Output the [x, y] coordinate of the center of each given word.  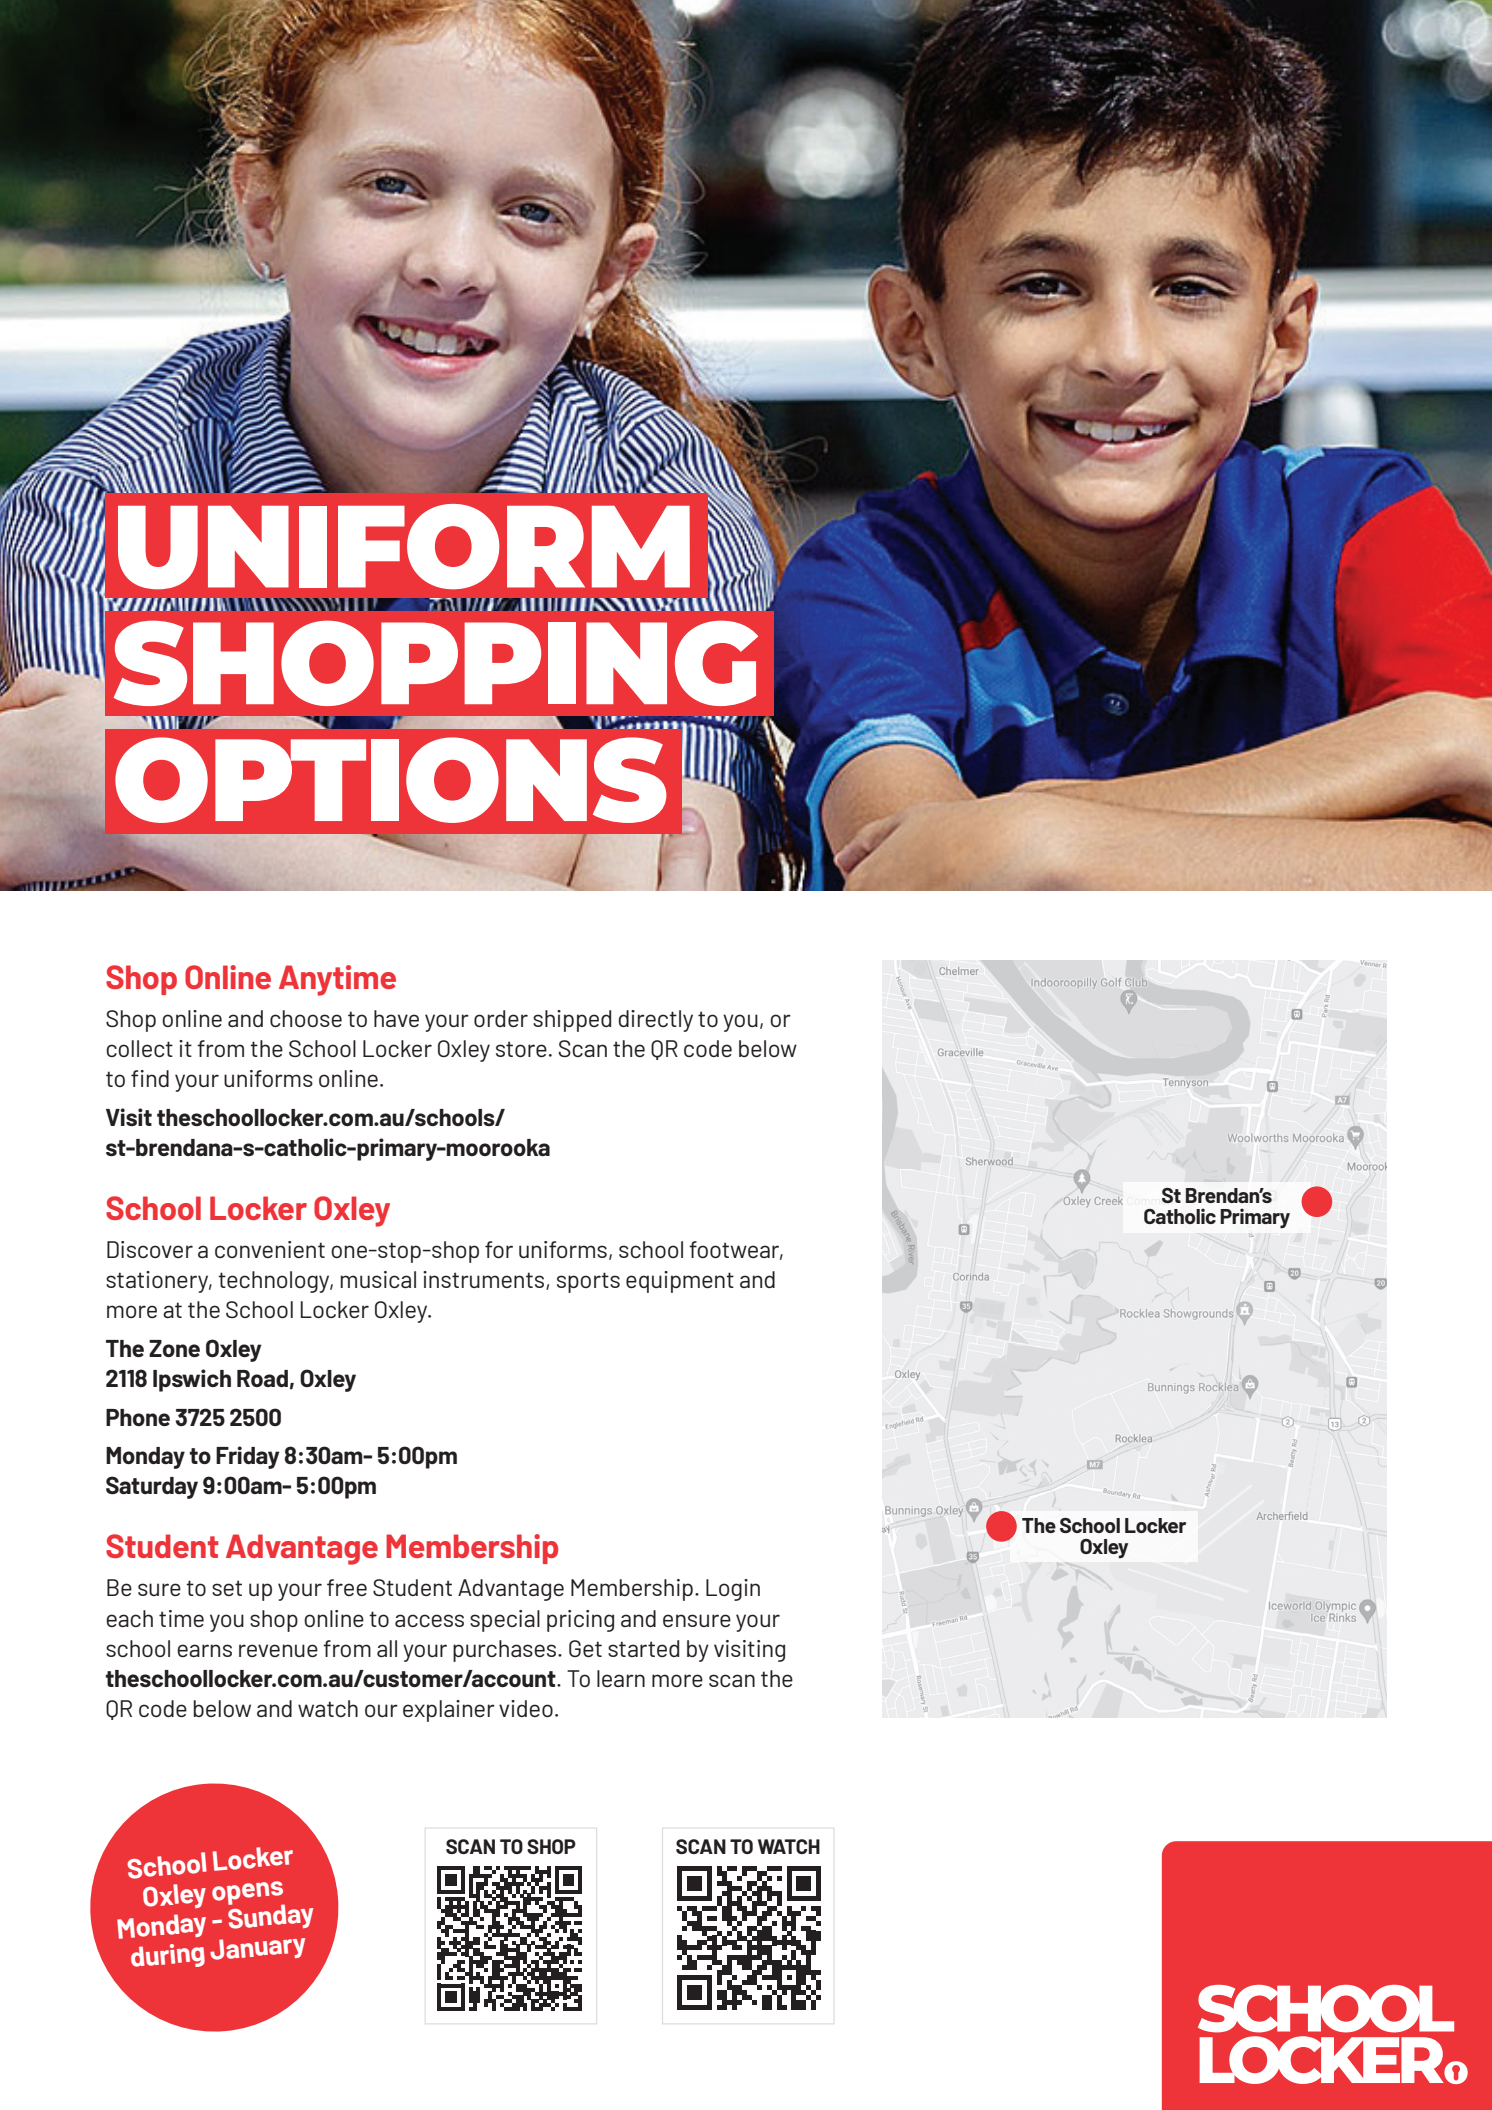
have [396, 1018]
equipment [680, 1282]
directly [655, 1021]
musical [378, 1279]
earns [204, 1650]
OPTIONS [391, 780]
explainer [449, 1711]
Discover [150, 1249]
